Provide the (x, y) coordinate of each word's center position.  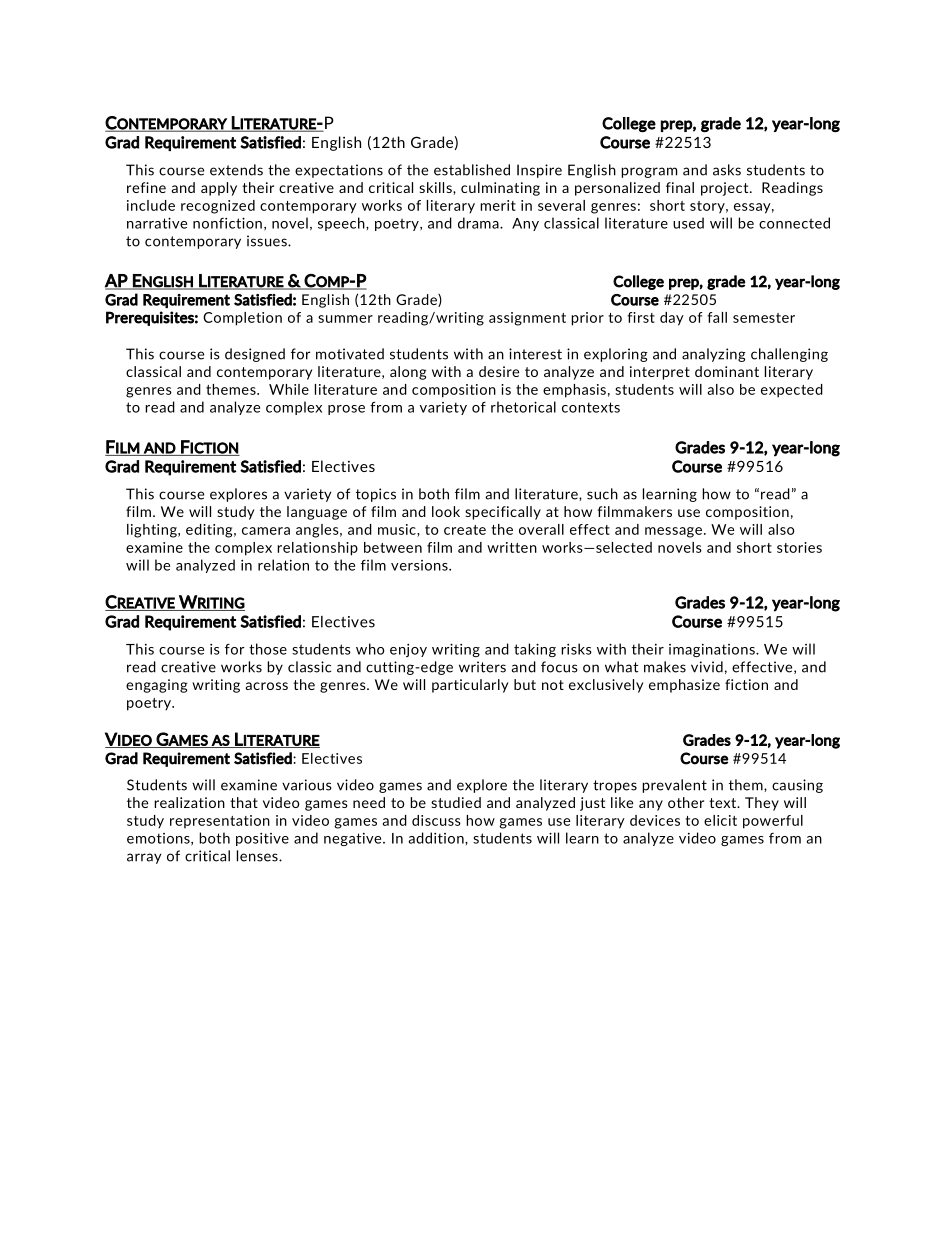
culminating (500, 189)
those (268, 649)
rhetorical (523, 407)
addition (437, 838)
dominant (727, 371)
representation (220, 822)
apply (219, 189)
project (726, 189)
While (289, 389)
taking (535, 650)
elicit (720, 820)
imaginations (713, 650)
